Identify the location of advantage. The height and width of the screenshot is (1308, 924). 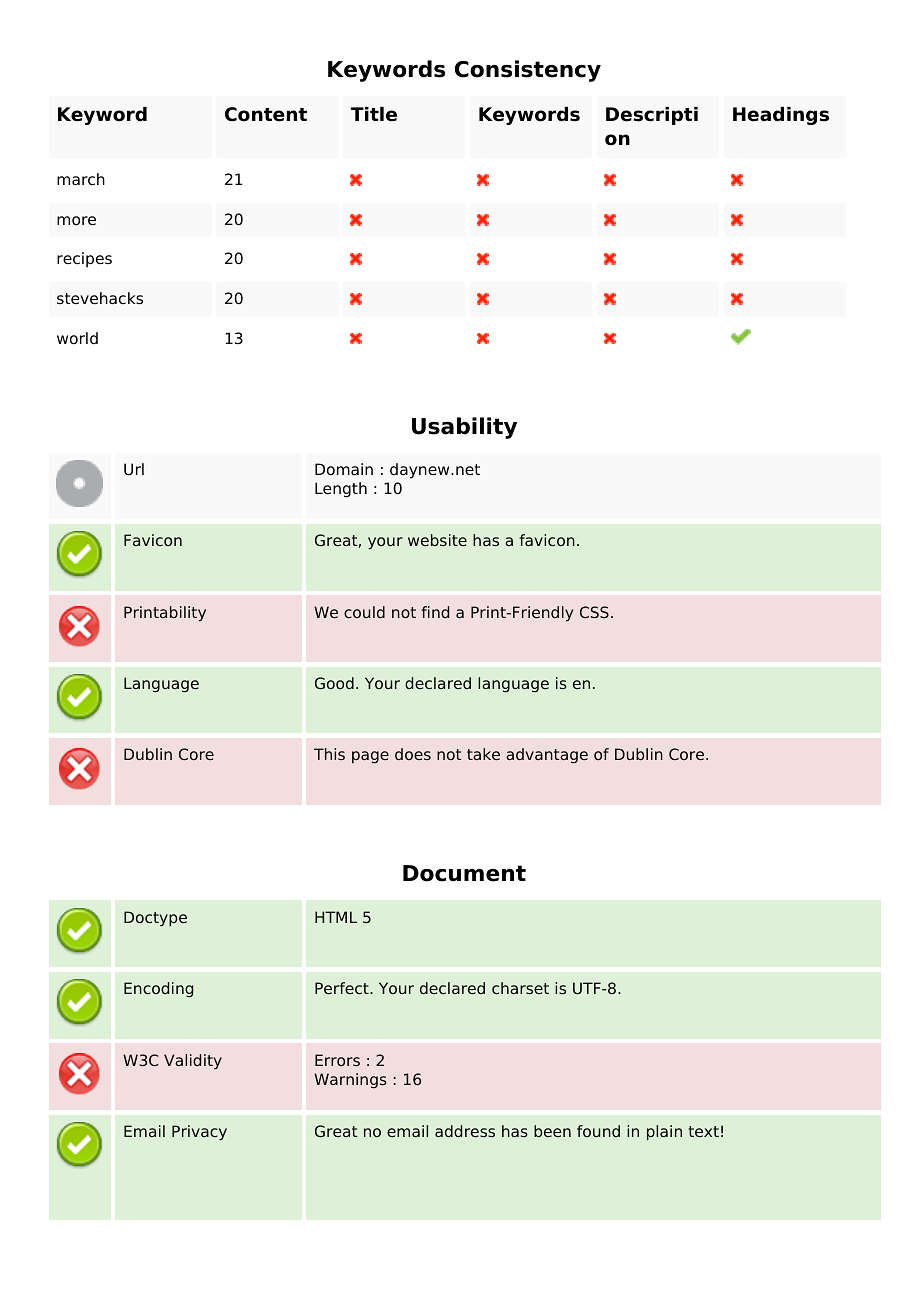
(547, 755).
